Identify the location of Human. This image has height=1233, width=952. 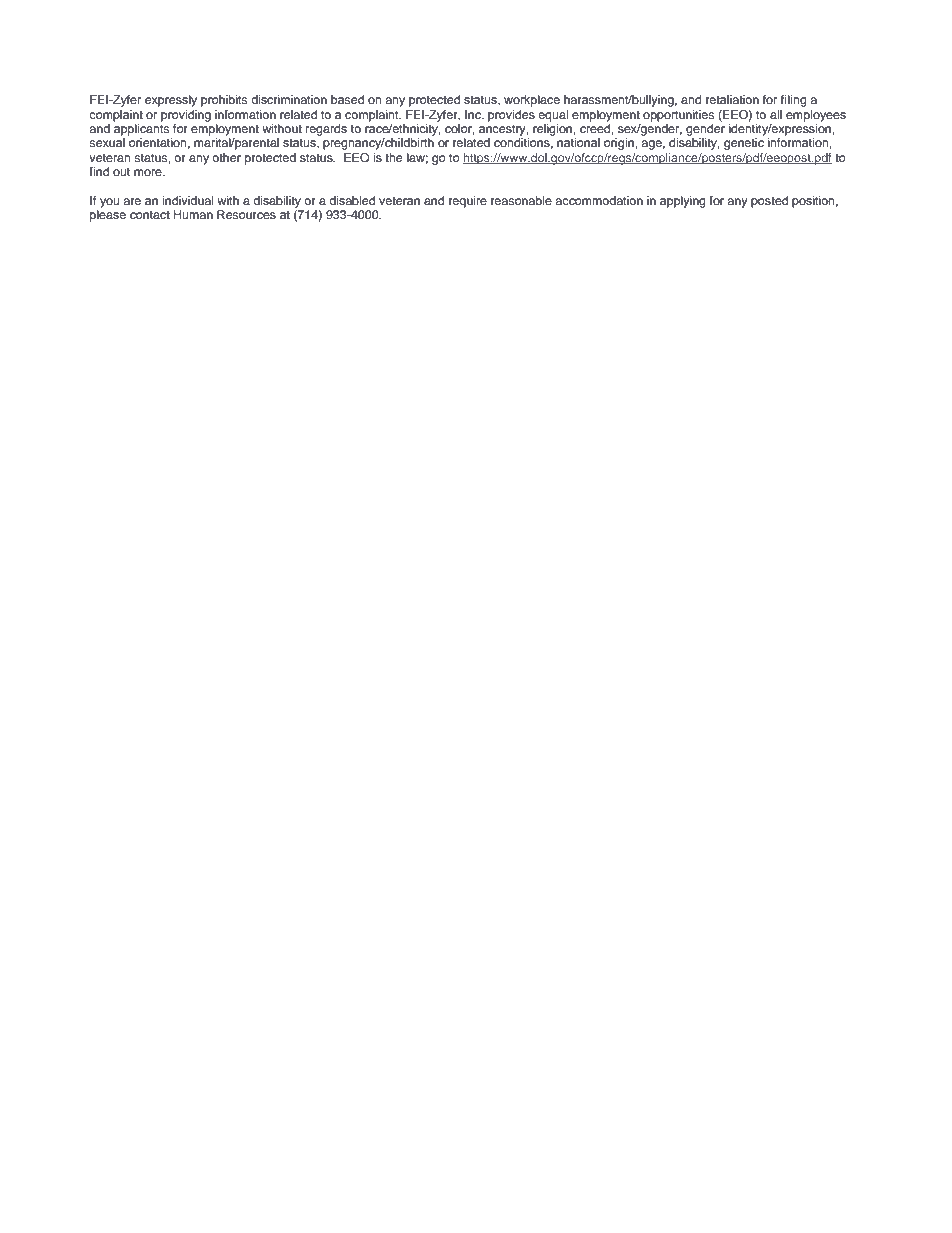
(193, 214).
